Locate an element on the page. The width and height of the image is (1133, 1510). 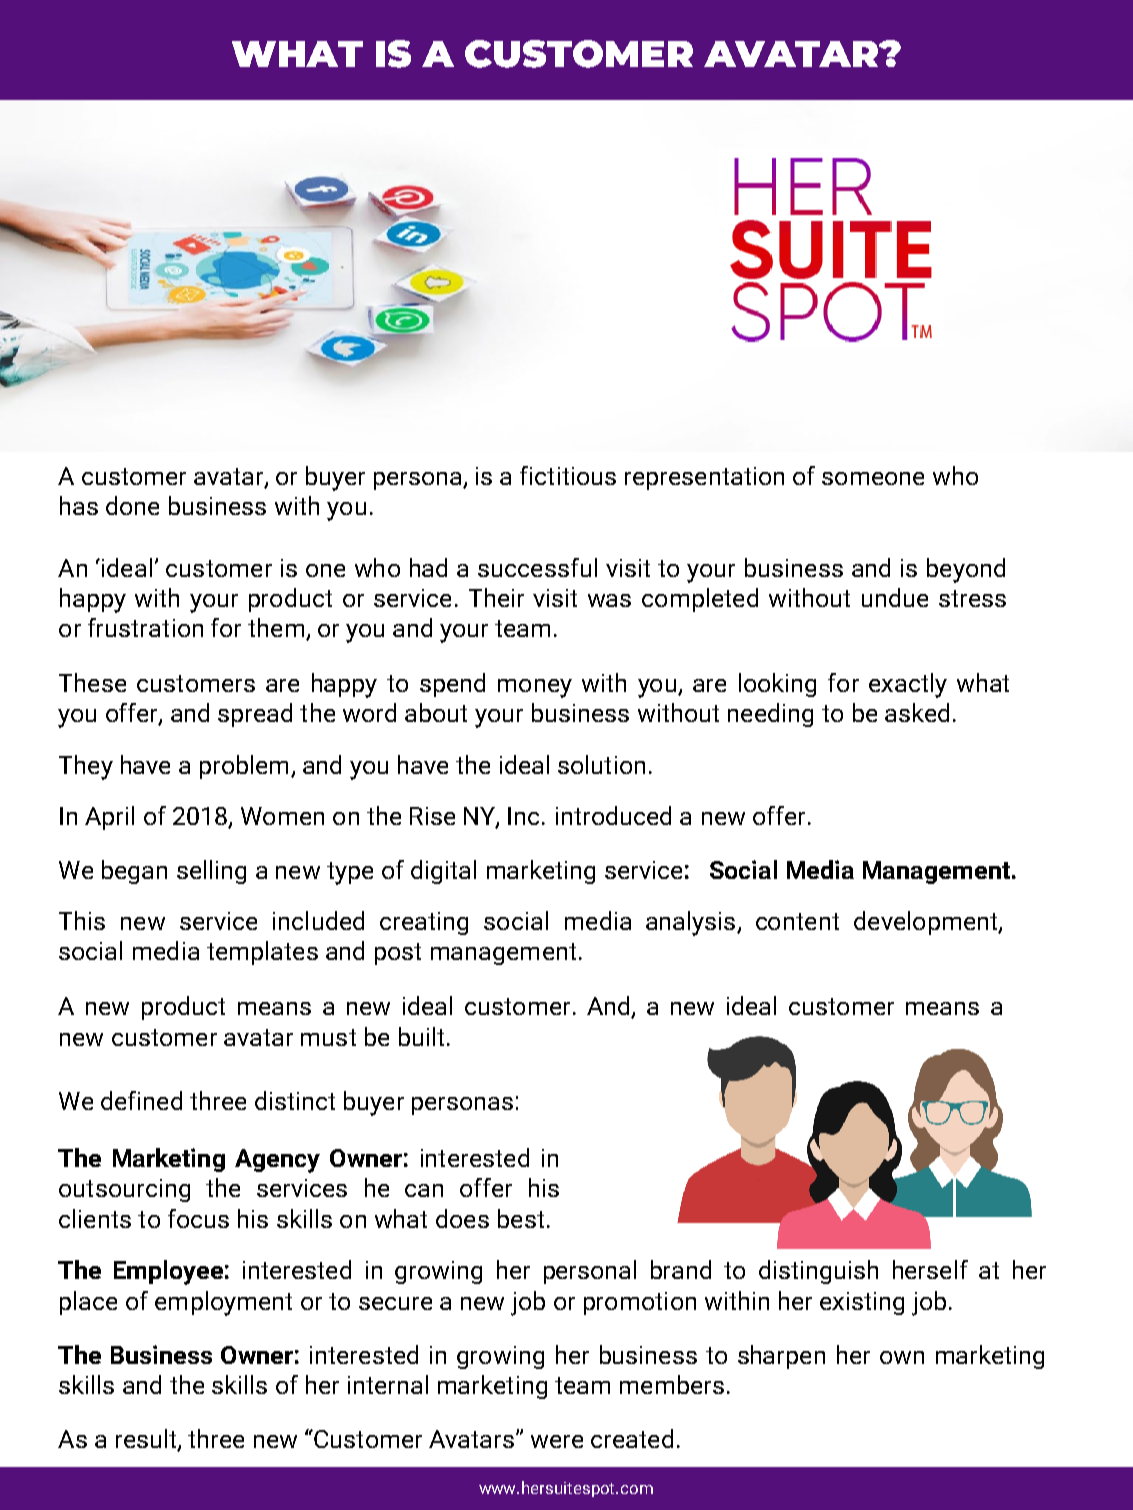
money is located at coordinates (535, 688).
